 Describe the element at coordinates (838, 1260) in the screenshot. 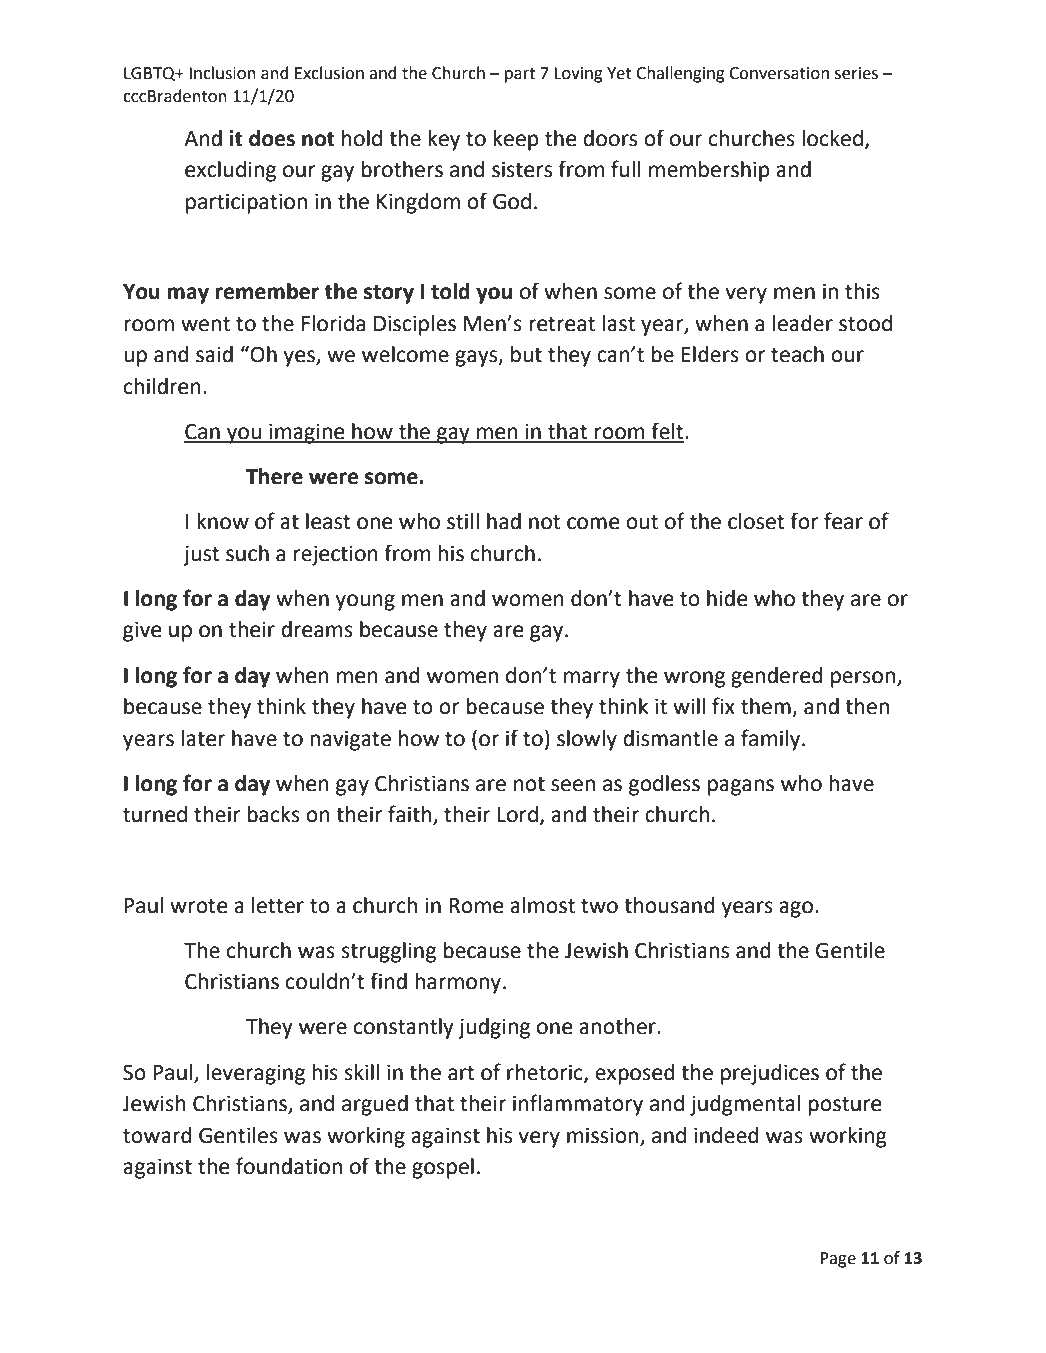

I see `Page` at that location.
